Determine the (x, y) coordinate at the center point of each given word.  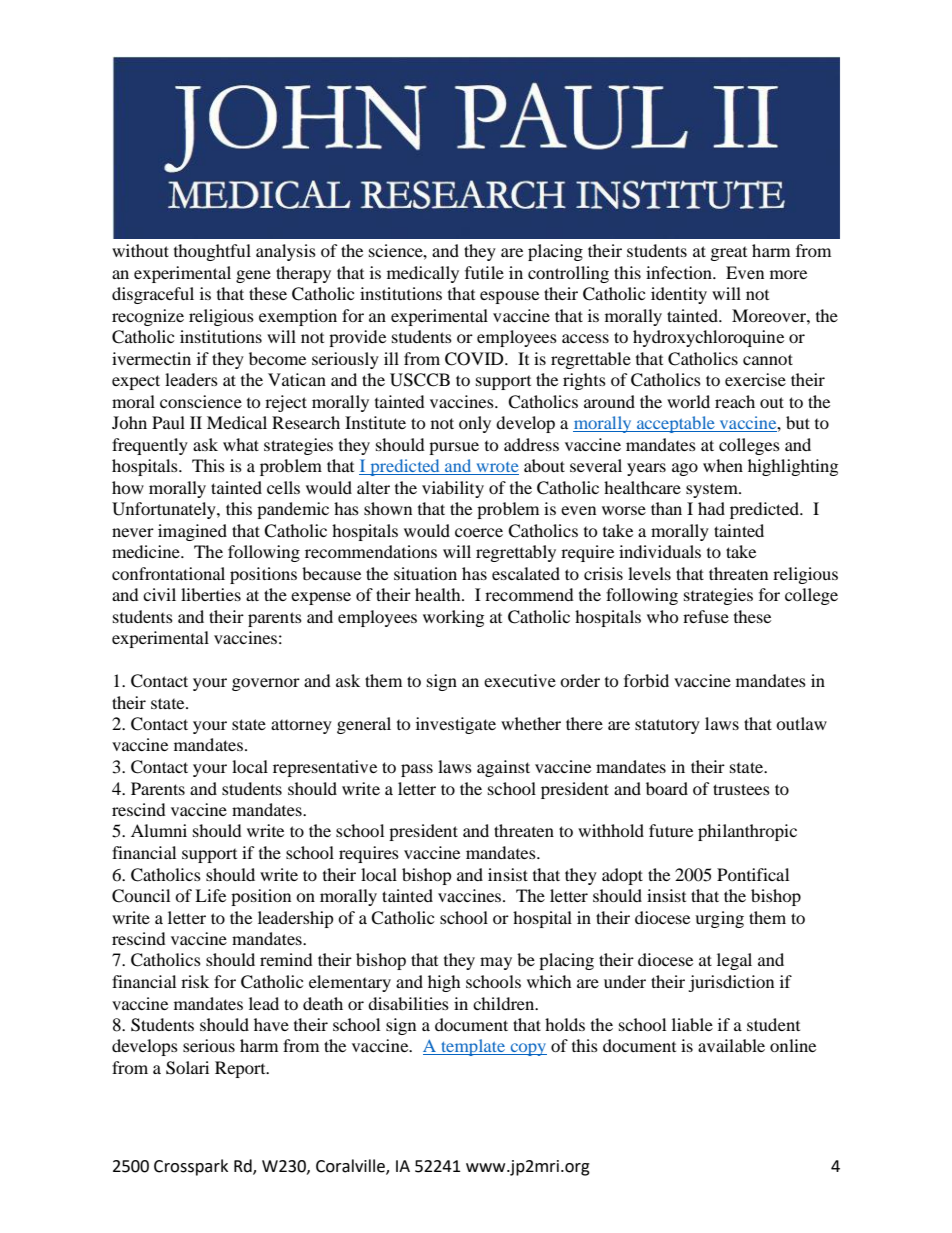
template (473, 1047)
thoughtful (212, 252)
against (503, 768)
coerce (479, 532)
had (711, 508)
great (729, 254)
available (731, 1045)
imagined (192, 532)
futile (484, 272)
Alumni (159, 830)
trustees (741, 789)
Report (241, 1069)
